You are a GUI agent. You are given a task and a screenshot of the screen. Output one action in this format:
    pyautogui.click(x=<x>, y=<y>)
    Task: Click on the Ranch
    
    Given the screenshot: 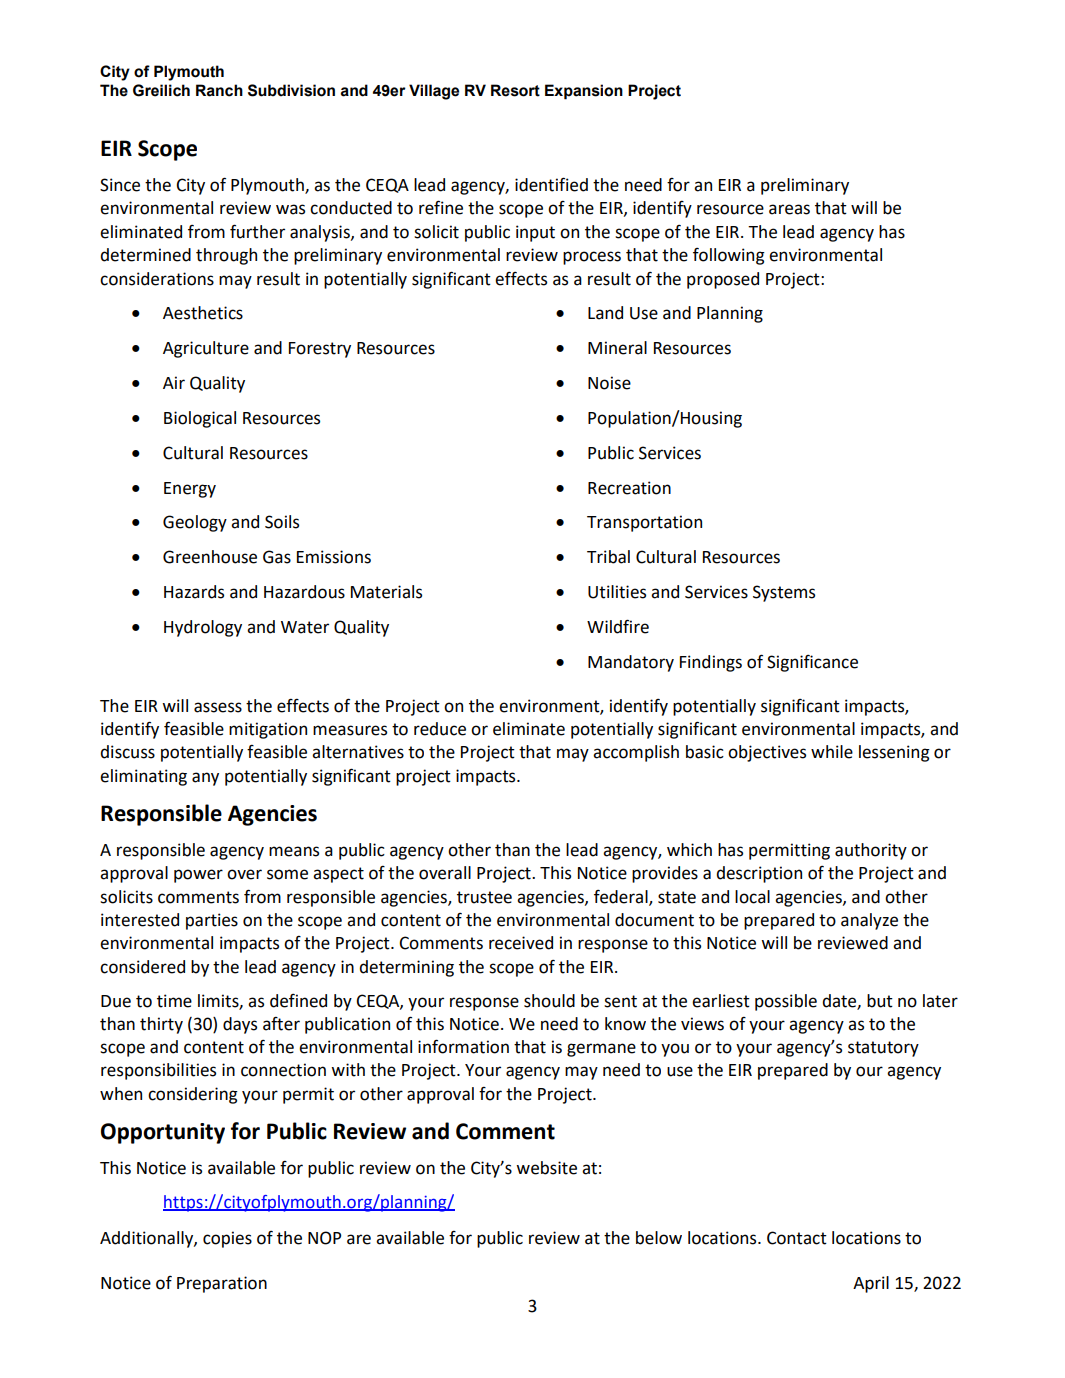 What is the action you would take?
    pyautogui.click(x=219, y=90)
